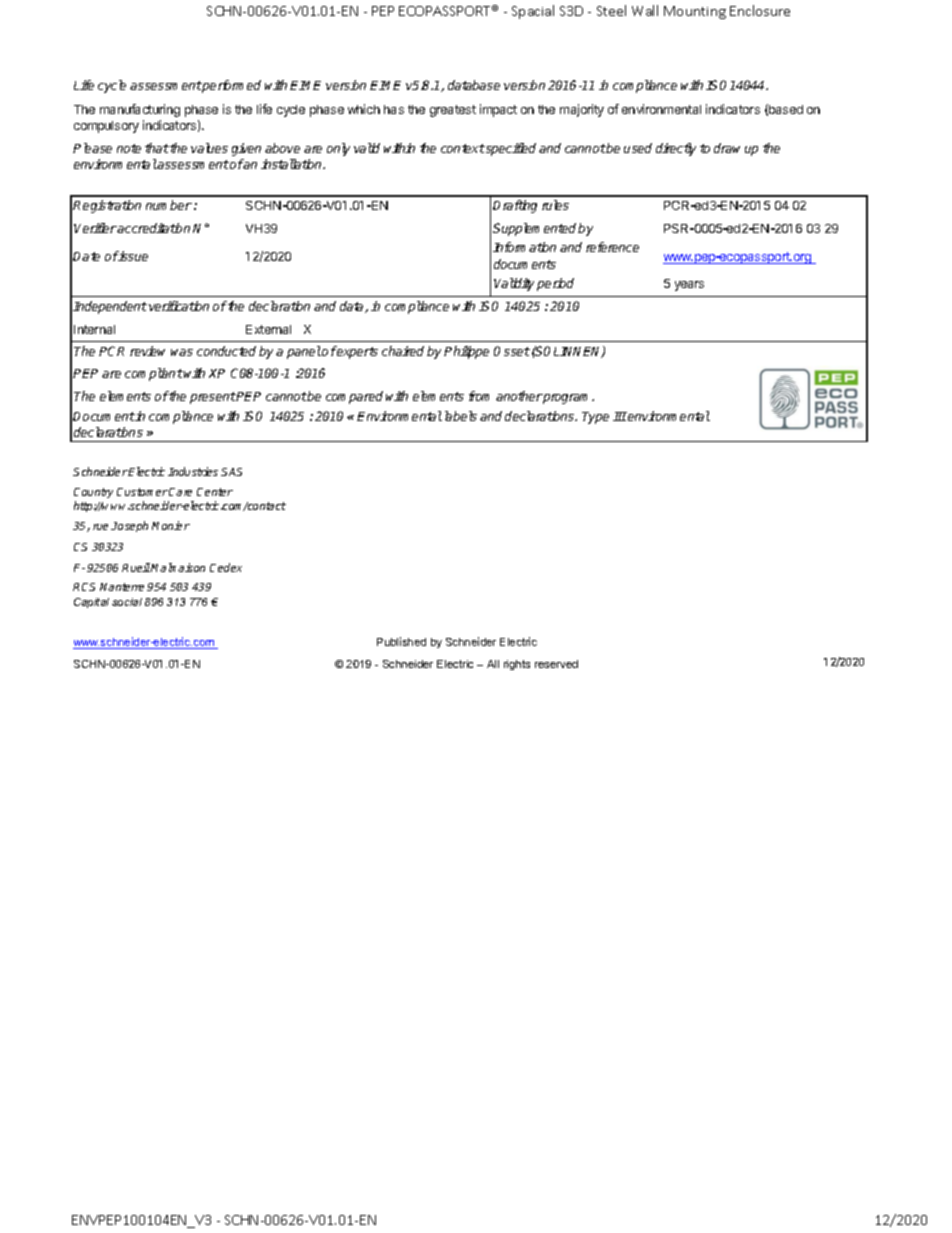 The image size is (952, 1233). Describe the element at coordinates (695, 12) in the screenshot. I see `Mounting` at that location.
